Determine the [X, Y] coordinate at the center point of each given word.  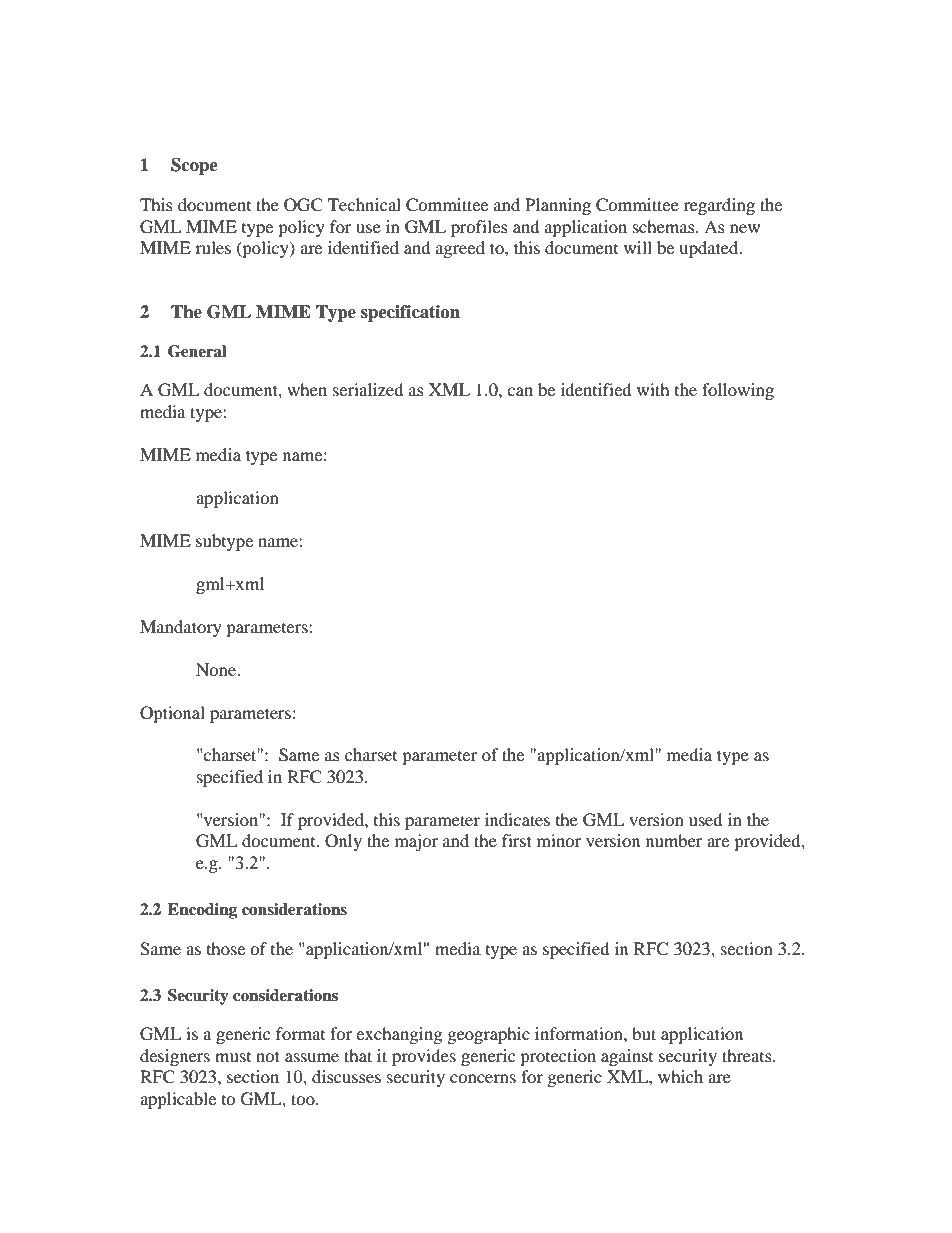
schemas [665, 226]
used [706, 819]
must [233, 1057]
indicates [517, 819]
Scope [194, 166]
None [217, 669]
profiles [479, 228]
